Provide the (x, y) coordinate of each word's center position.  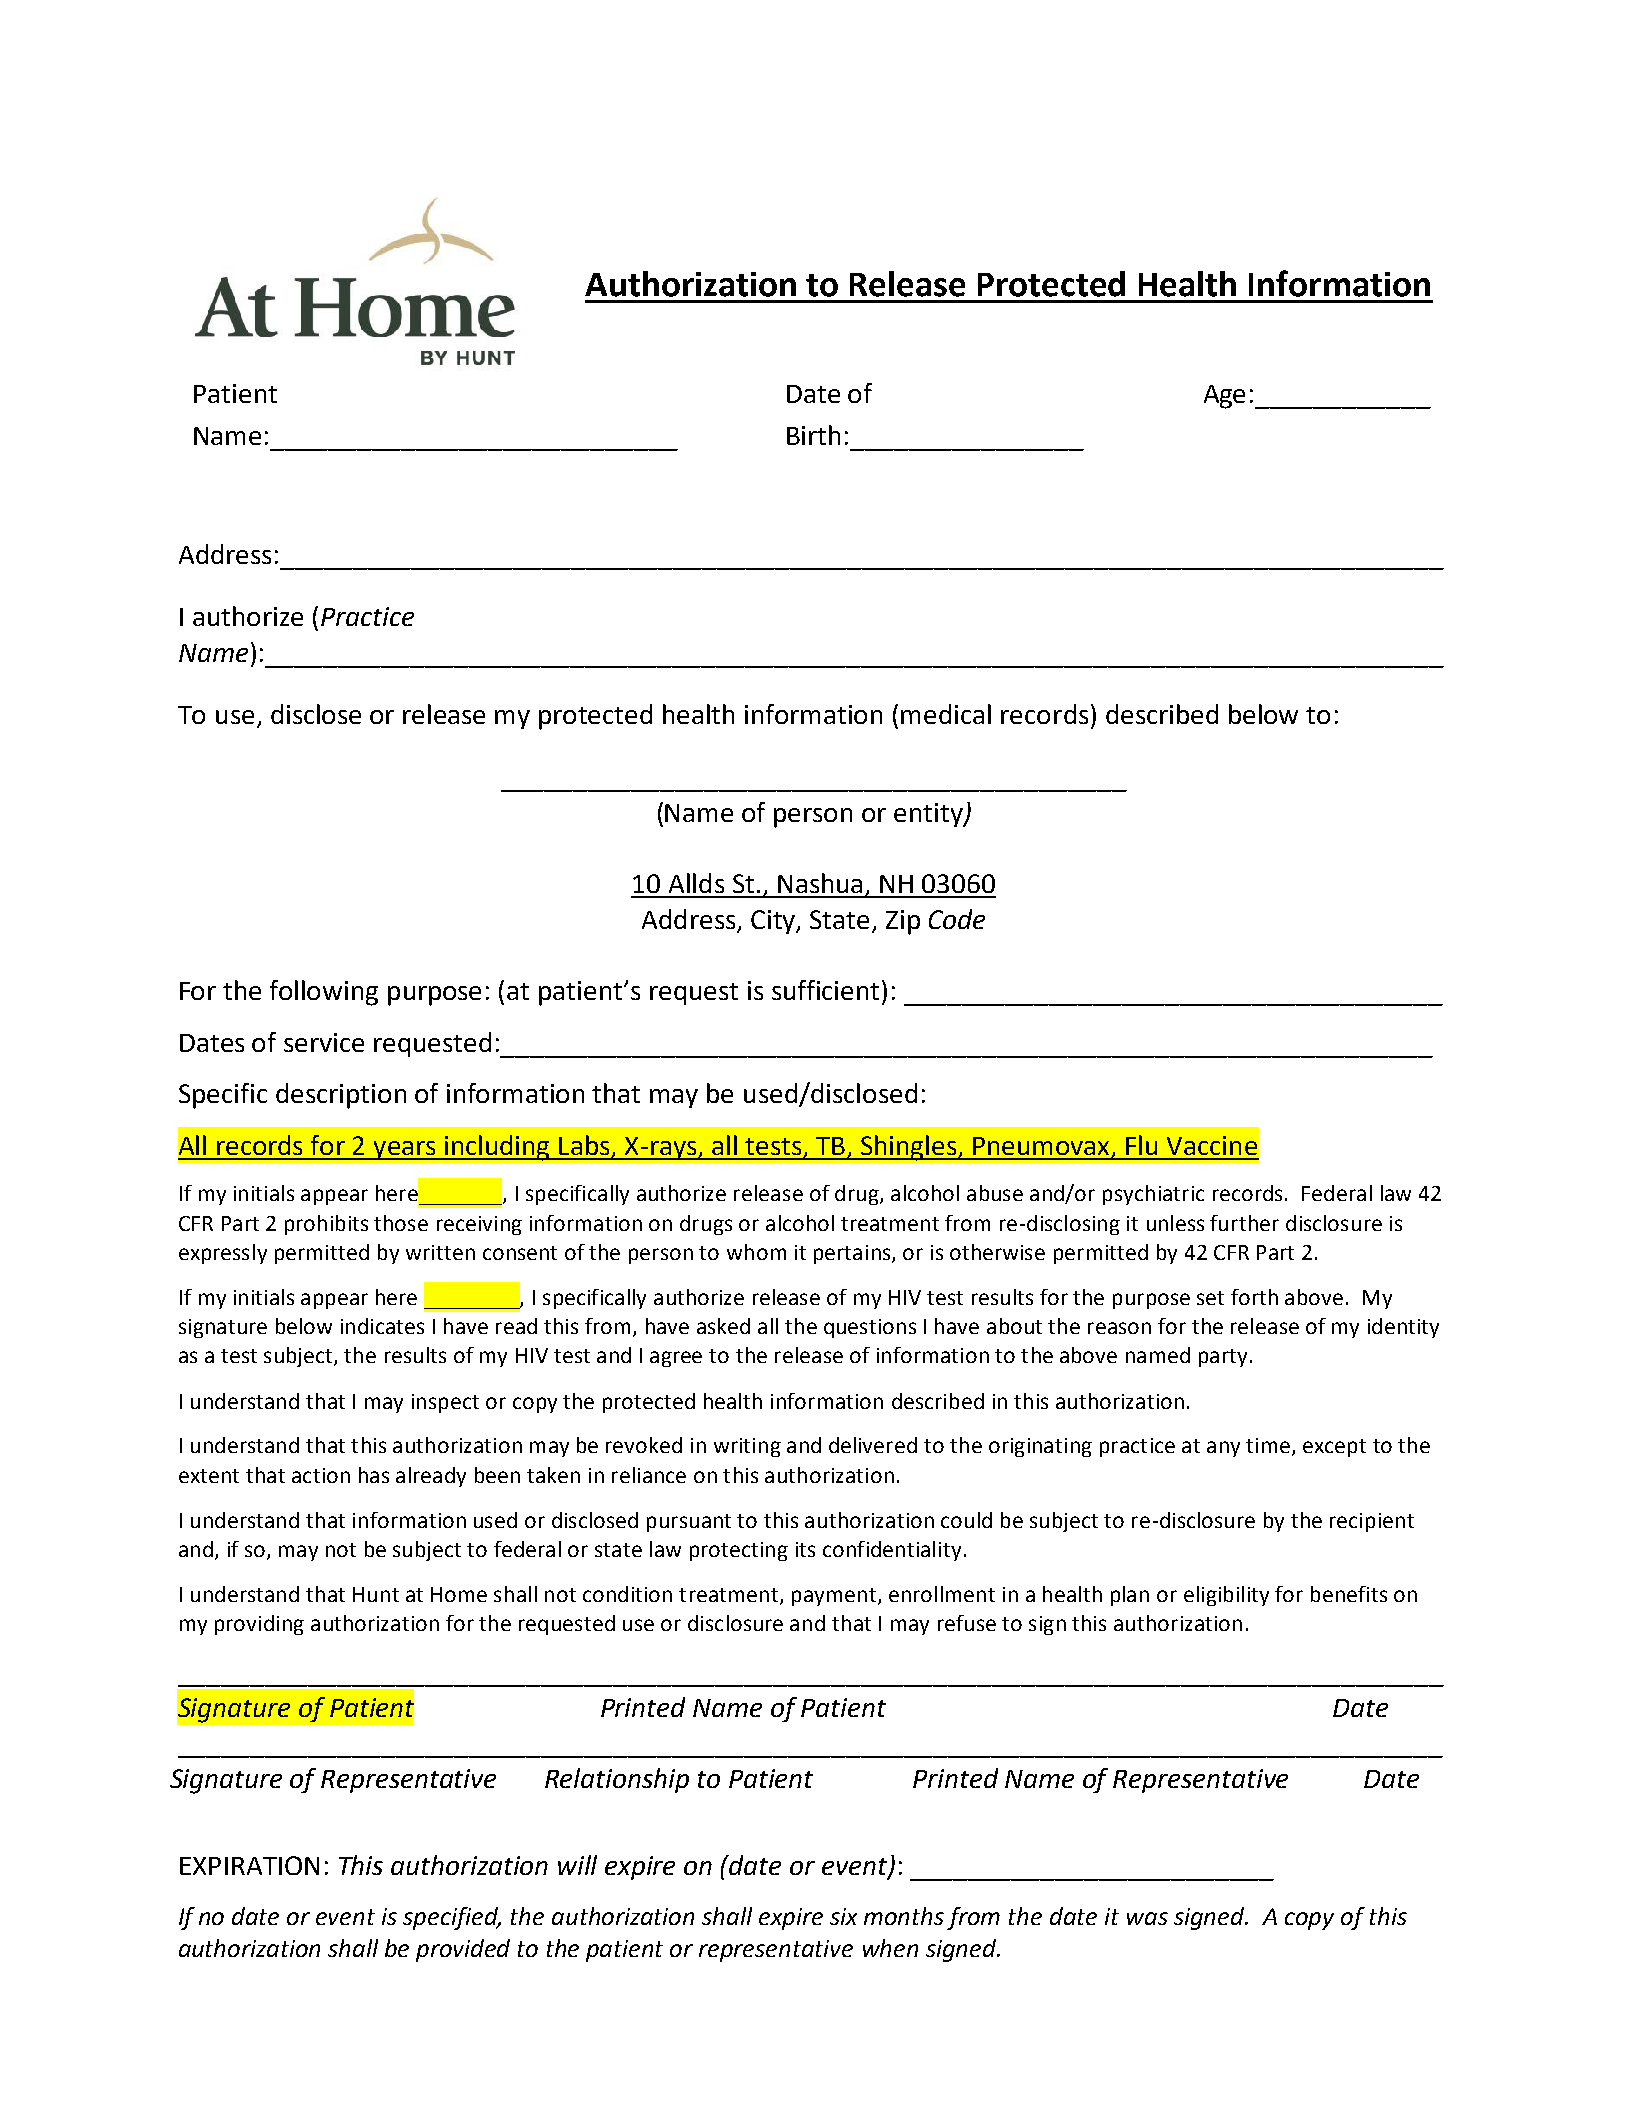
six (843, 1916)
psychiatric (1153, 1195)
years (404, 1150)
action (321, 1475)
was (1147, 1918)
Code (957, 919)
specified (452, 1918)
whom (756, 1252)
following (324, 993)
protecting (739, 1551)
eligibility (1226, 1596)
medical (946, 714)
